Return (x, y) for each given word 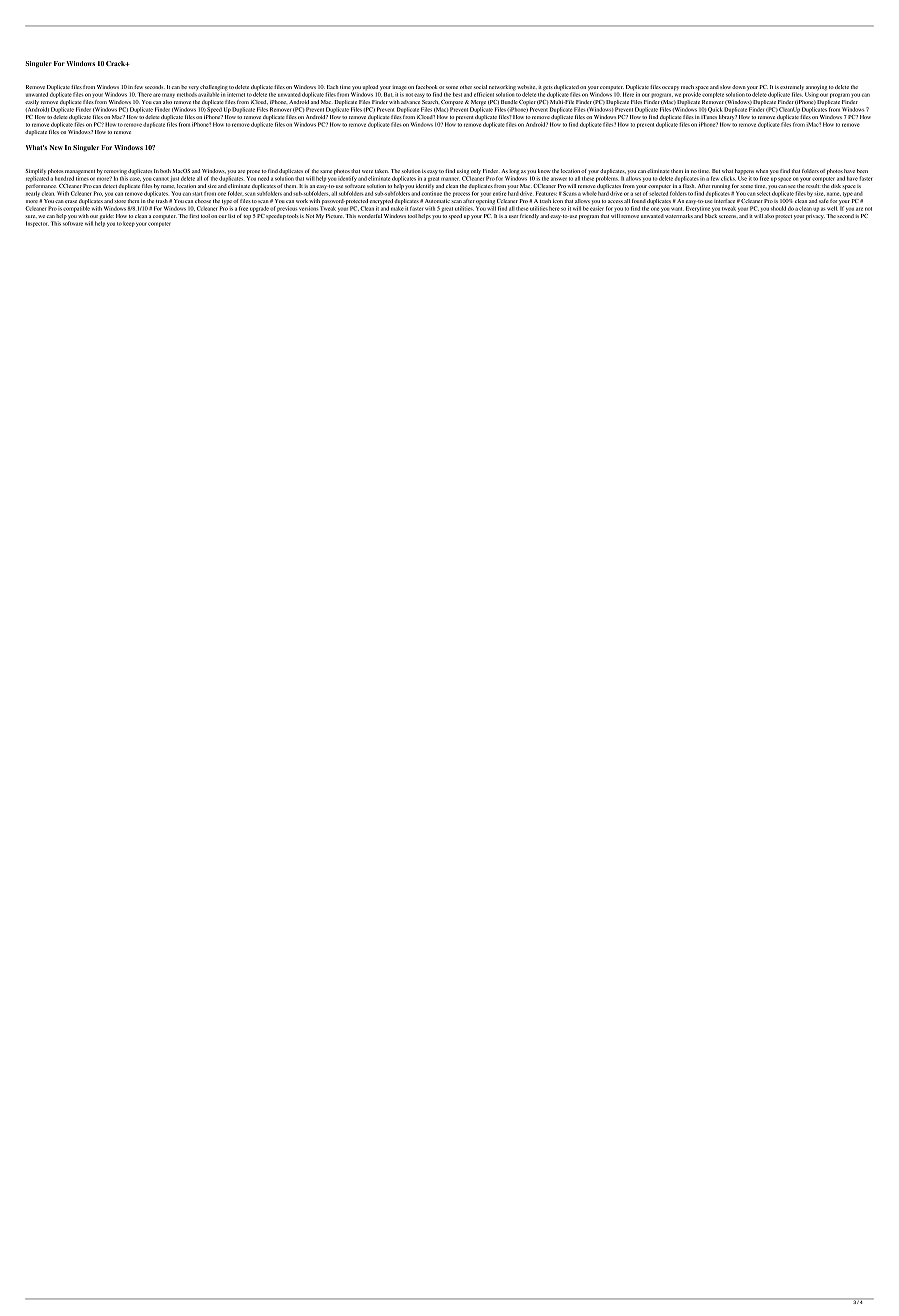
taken (382, 171)
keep (129, 224)
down (739, 87)
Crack (116, 63)
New (56, 147)
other (466, 87)
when (762, 171)
